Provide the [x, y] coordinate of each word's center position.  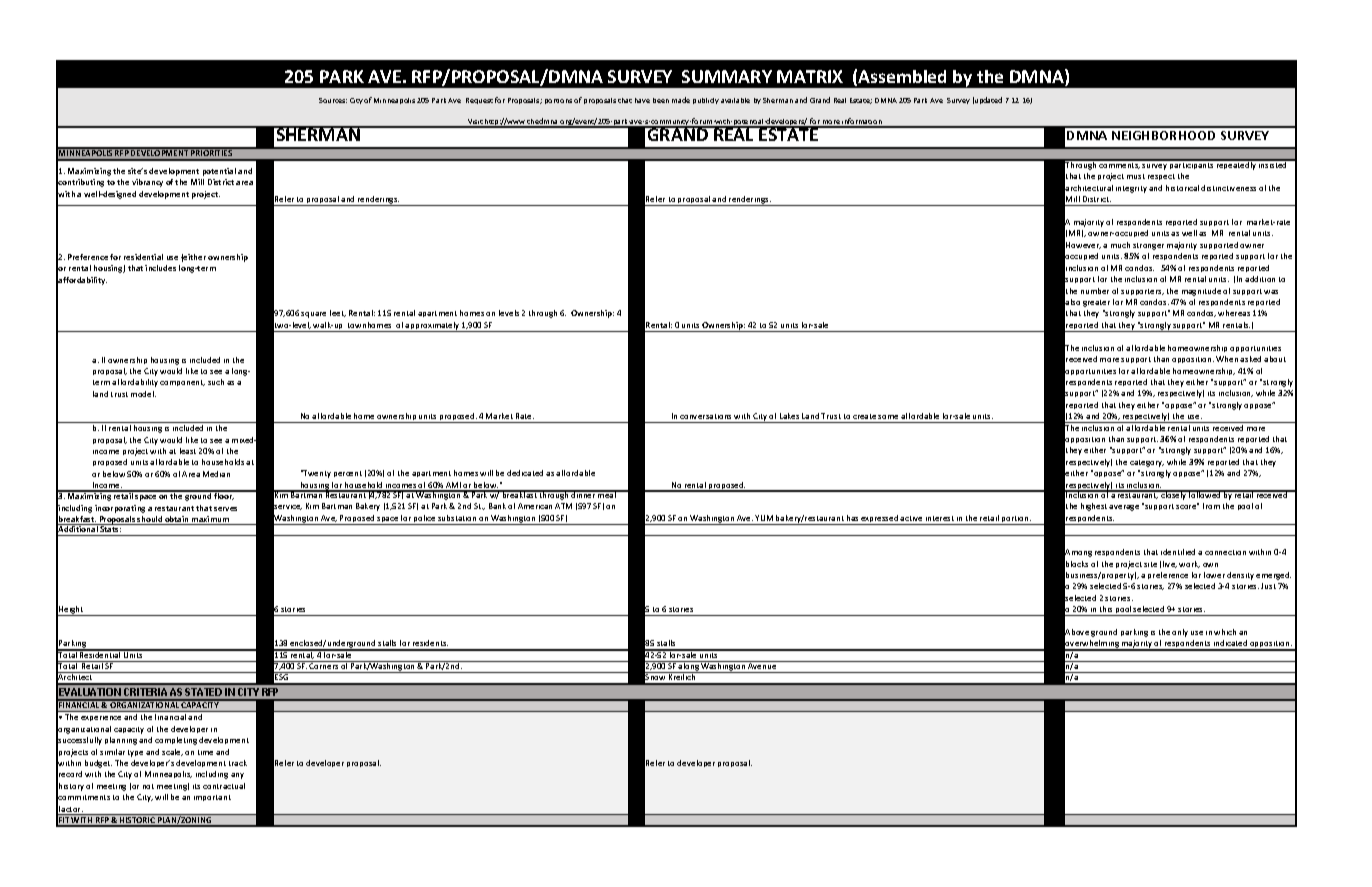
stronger [1148, 246]
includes [160, 268]
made [681, 100]
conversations [705, 416]
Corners [324, 665]
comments [1119, 164]
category [1147, 463]
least [188, 451]
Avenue [763, 665]
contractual [224, 786]
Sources [333, 100]
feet [338, 313]
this [1106, 609]
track [238, 763]
